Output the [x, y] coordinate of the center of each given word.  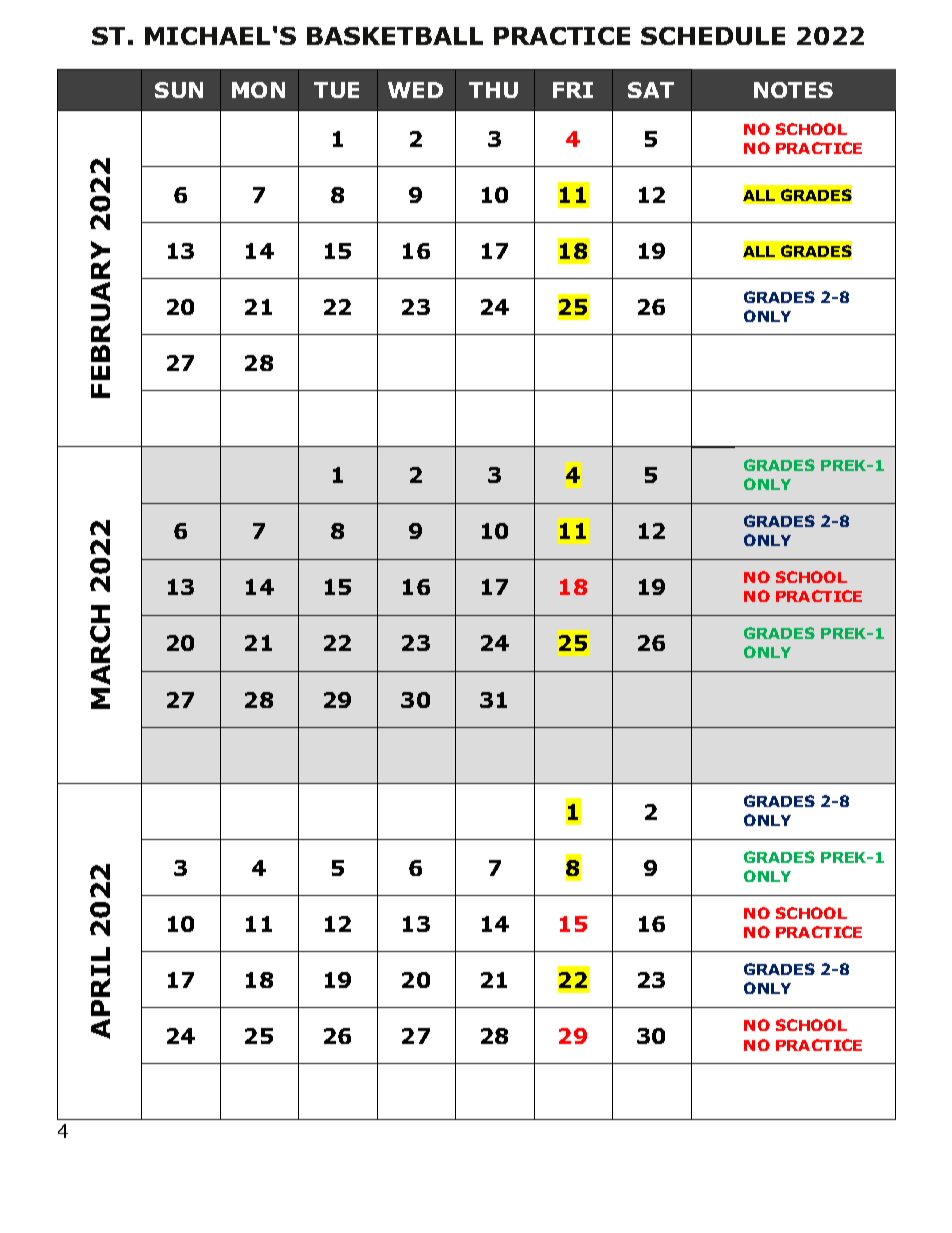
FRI [573, 90]
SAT [651, 90]
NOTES [793, 90]
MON [258, 90]
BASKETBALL [395, 36]
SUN [179, 90]
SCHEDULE [713, 36]
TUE [336, 90]
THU [493, 90]
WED [415, 90]
